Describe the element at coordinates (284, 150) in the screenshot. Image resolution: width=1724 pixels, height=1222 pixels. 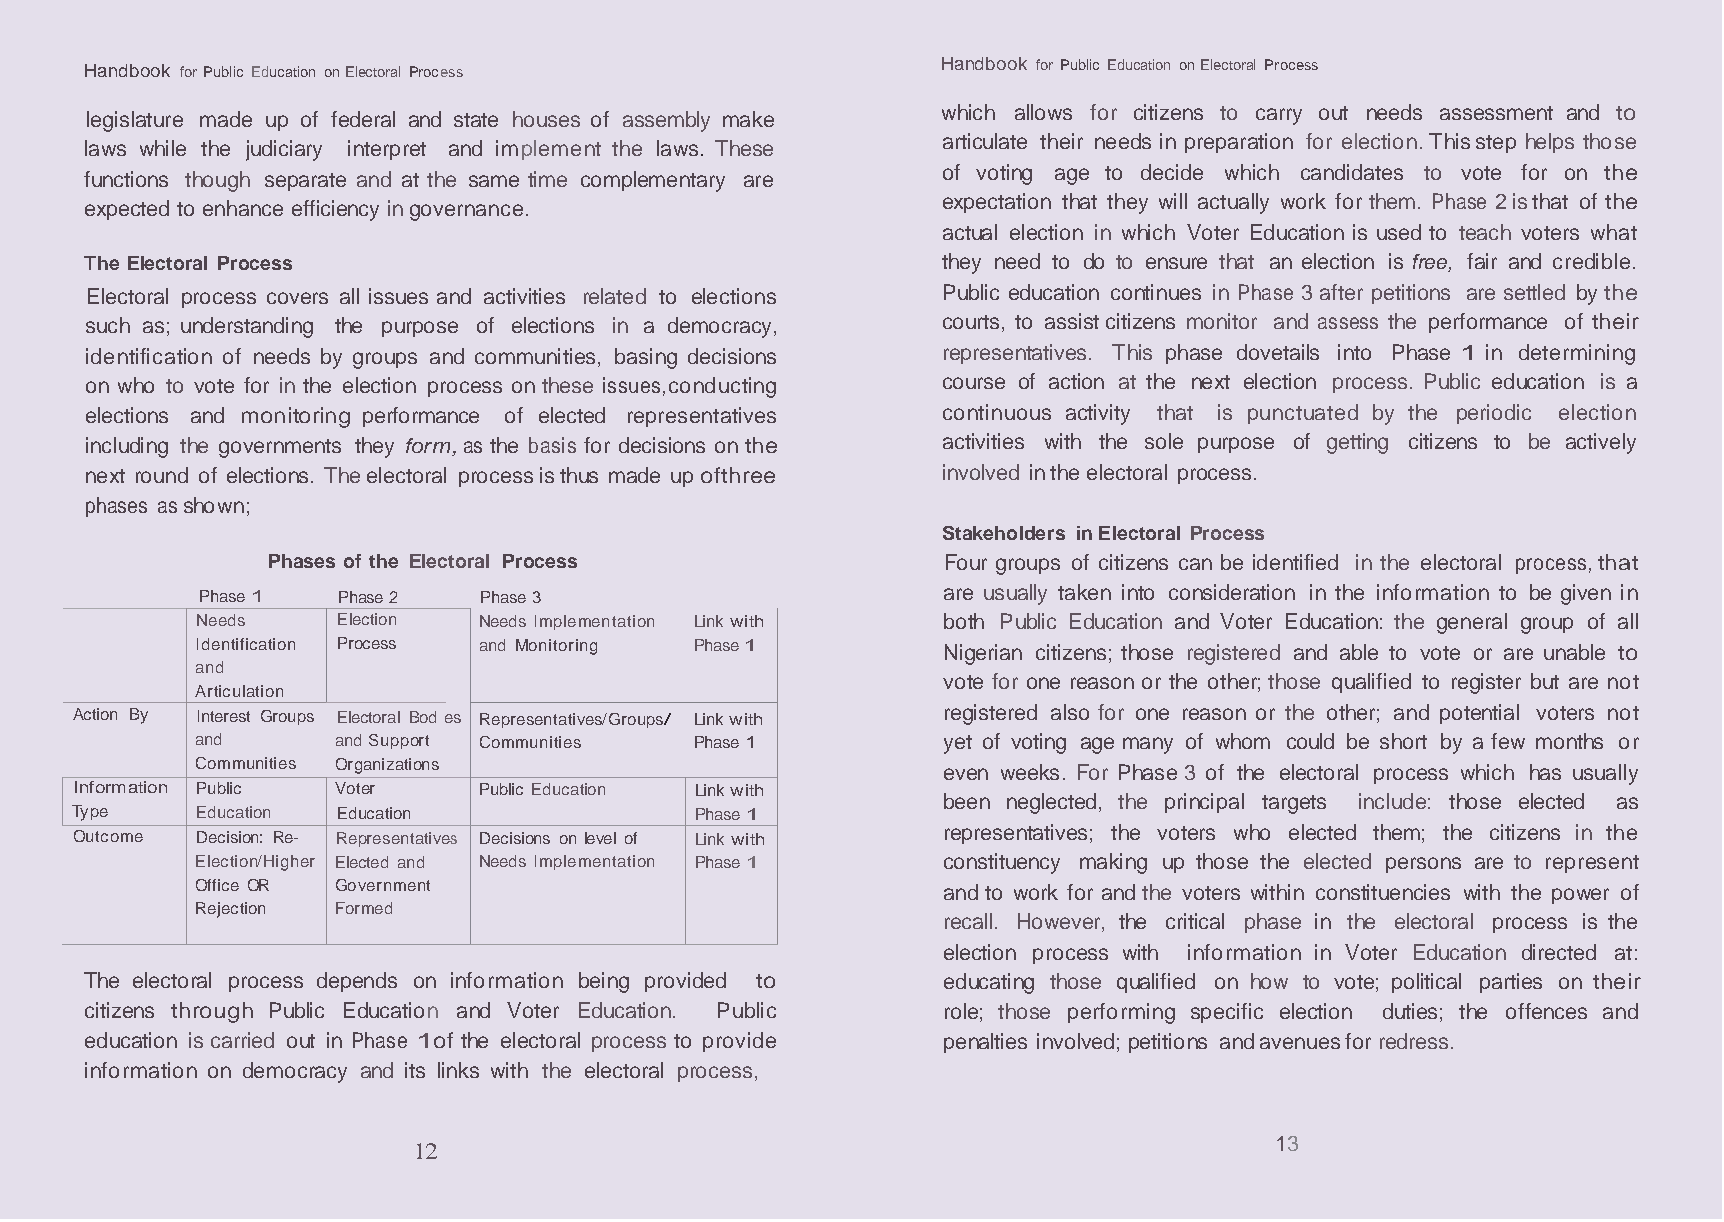
I see `judiciary` at that location.
